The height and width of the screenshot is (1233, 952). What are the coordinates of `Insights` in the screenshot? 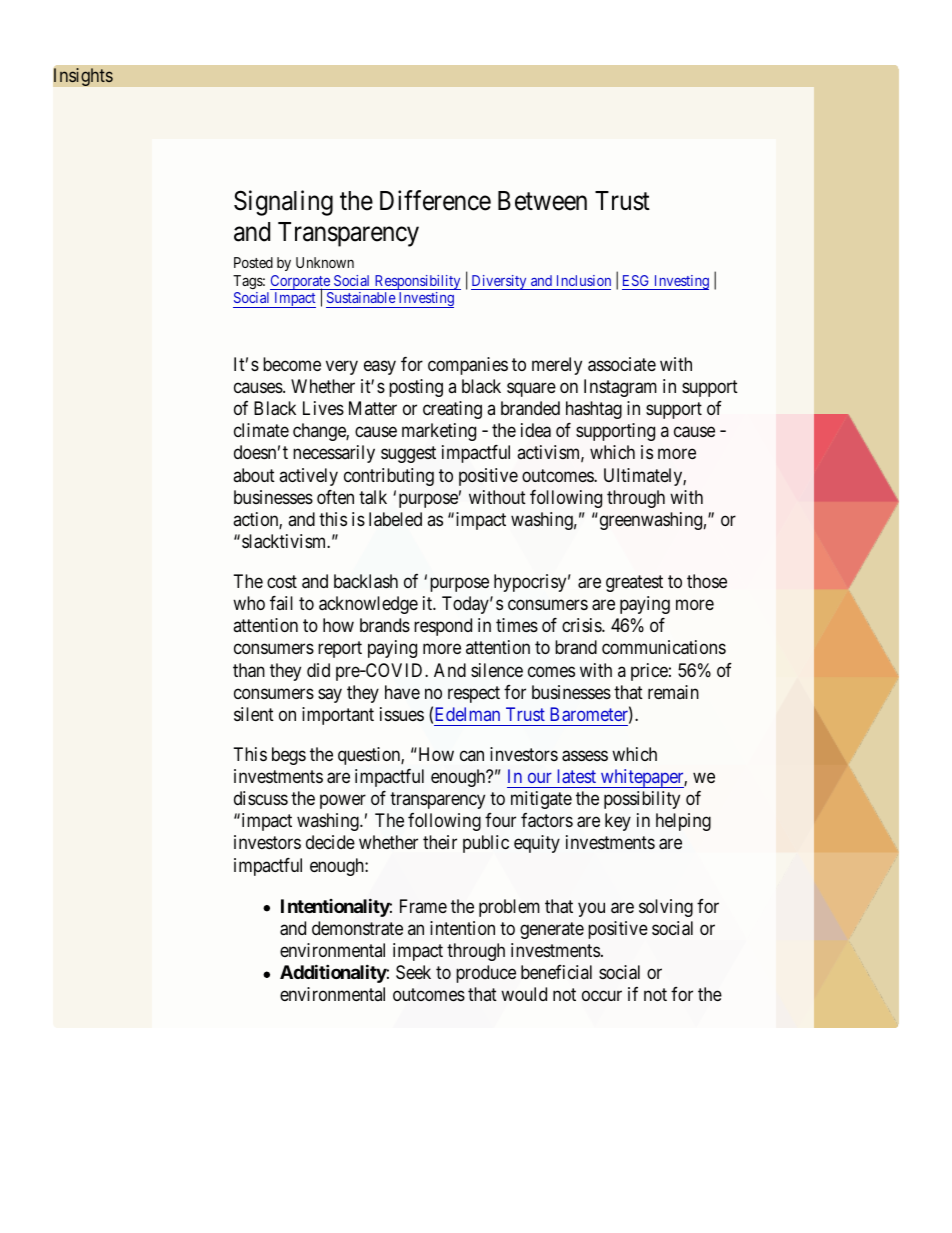 It's located at (83, 77).
